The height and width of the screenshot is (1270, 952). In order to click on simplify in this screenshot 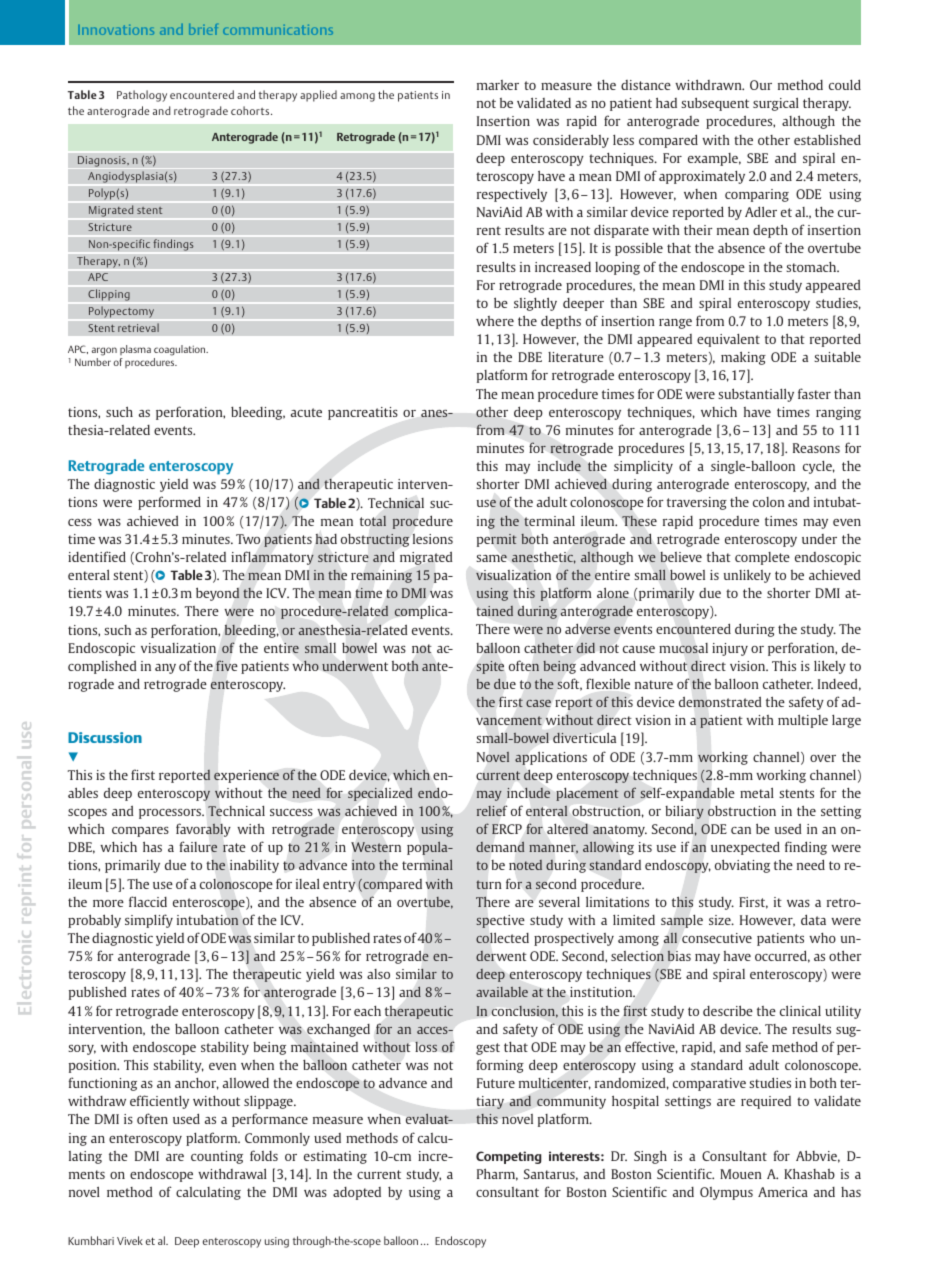, I will do `click(149, 921)`.
